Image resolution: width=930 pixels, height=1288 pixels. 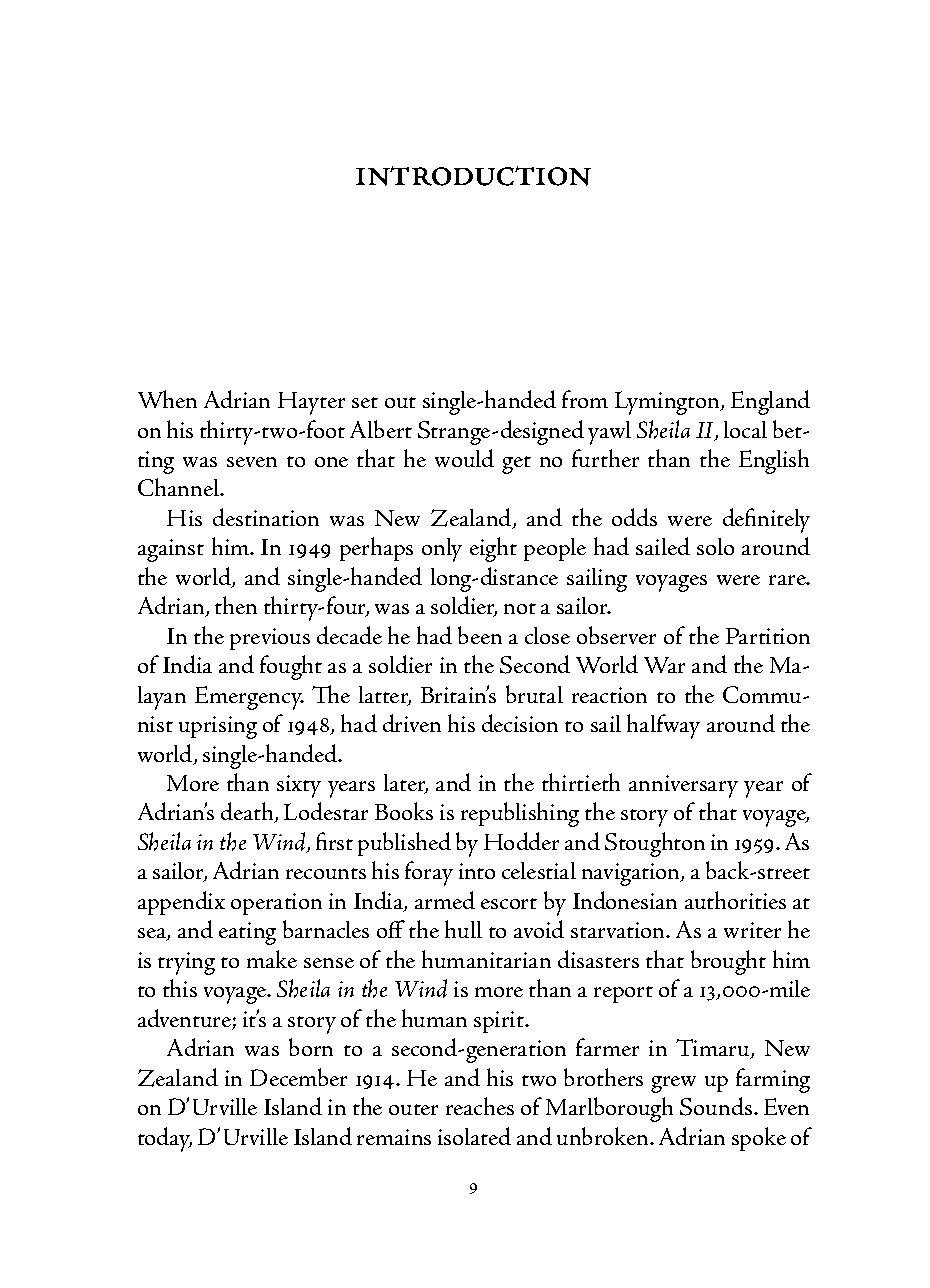 I want to click on set, so click(x=365, y=402).
